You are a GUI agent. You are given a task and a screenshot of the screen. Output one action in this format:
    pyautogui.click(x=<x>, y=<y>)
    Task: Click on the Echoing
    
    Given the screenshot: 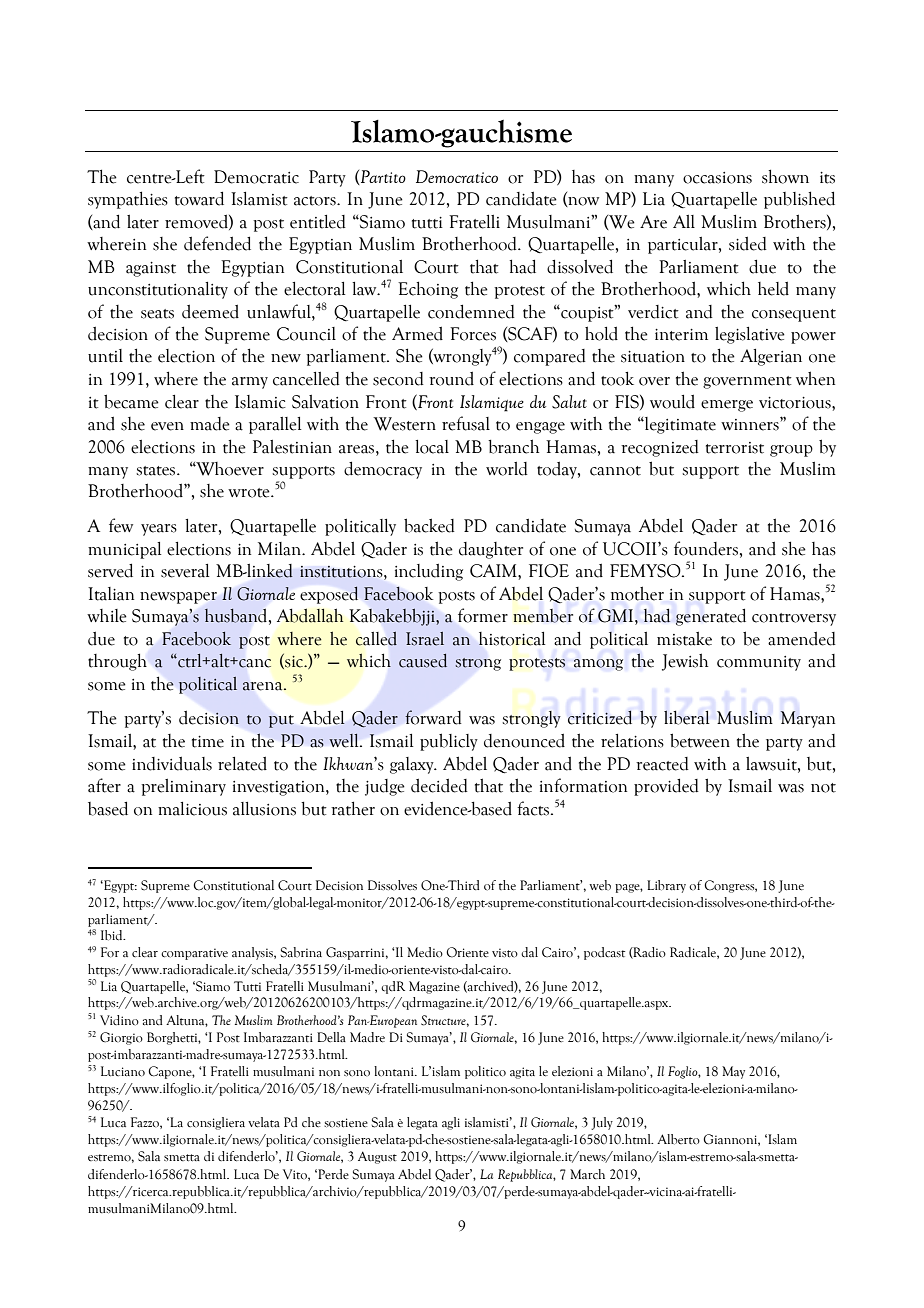 What is the action you would take?
    pyautogui.click(x=428, y=290)
